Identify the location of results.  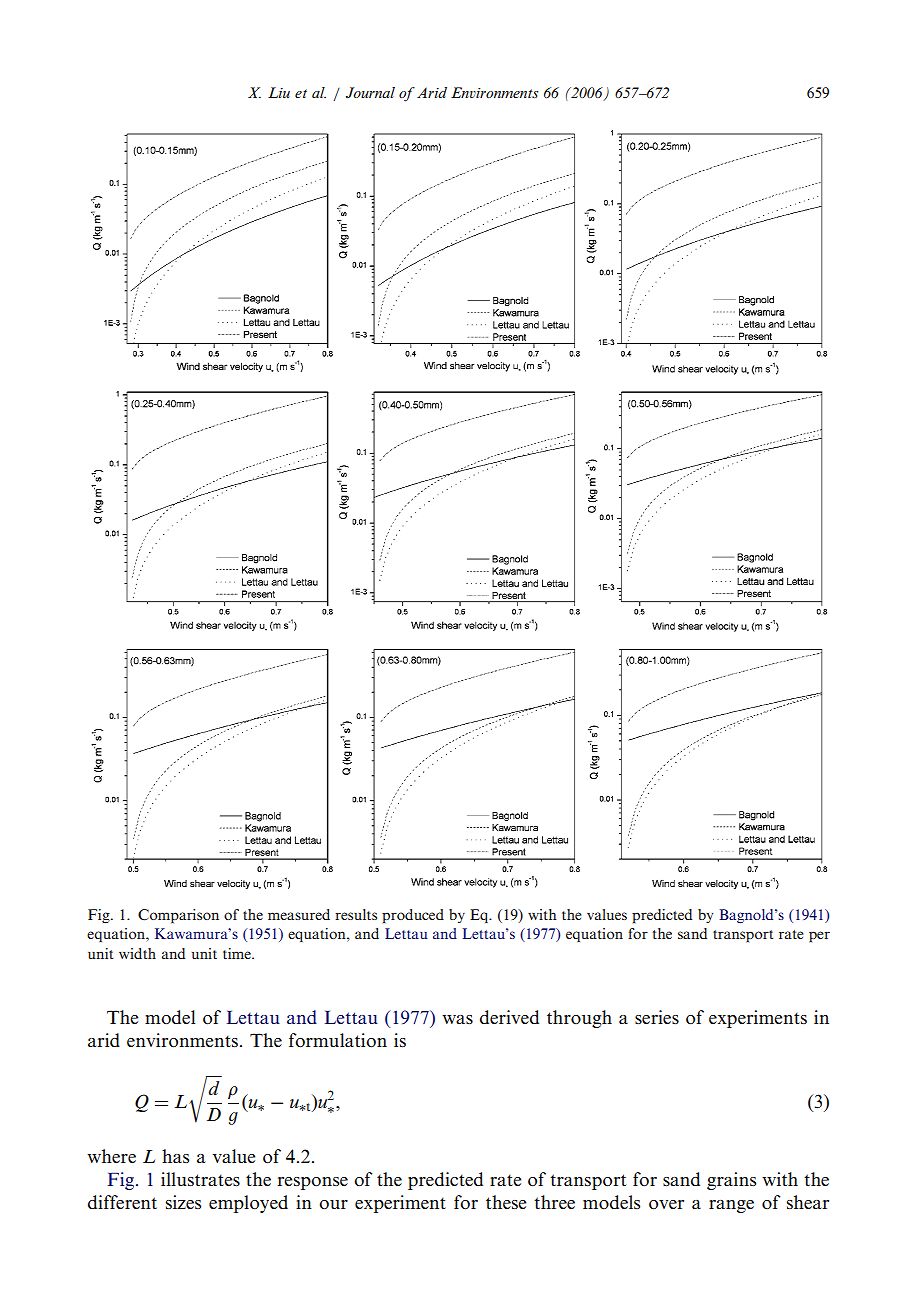
(356, 914).
